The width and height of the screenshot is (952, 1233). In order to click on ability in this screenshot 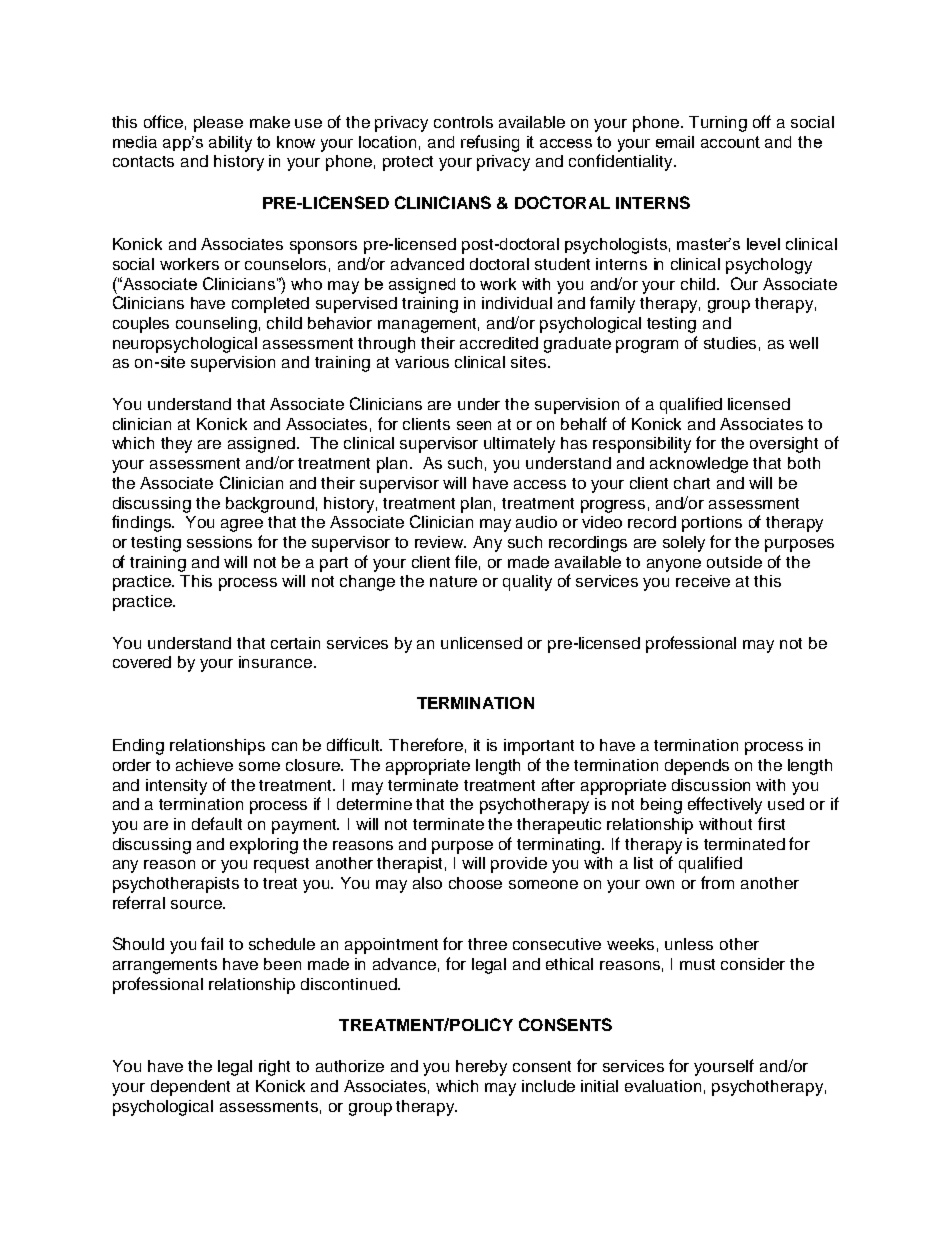, I will do `click(230, 144)`.
